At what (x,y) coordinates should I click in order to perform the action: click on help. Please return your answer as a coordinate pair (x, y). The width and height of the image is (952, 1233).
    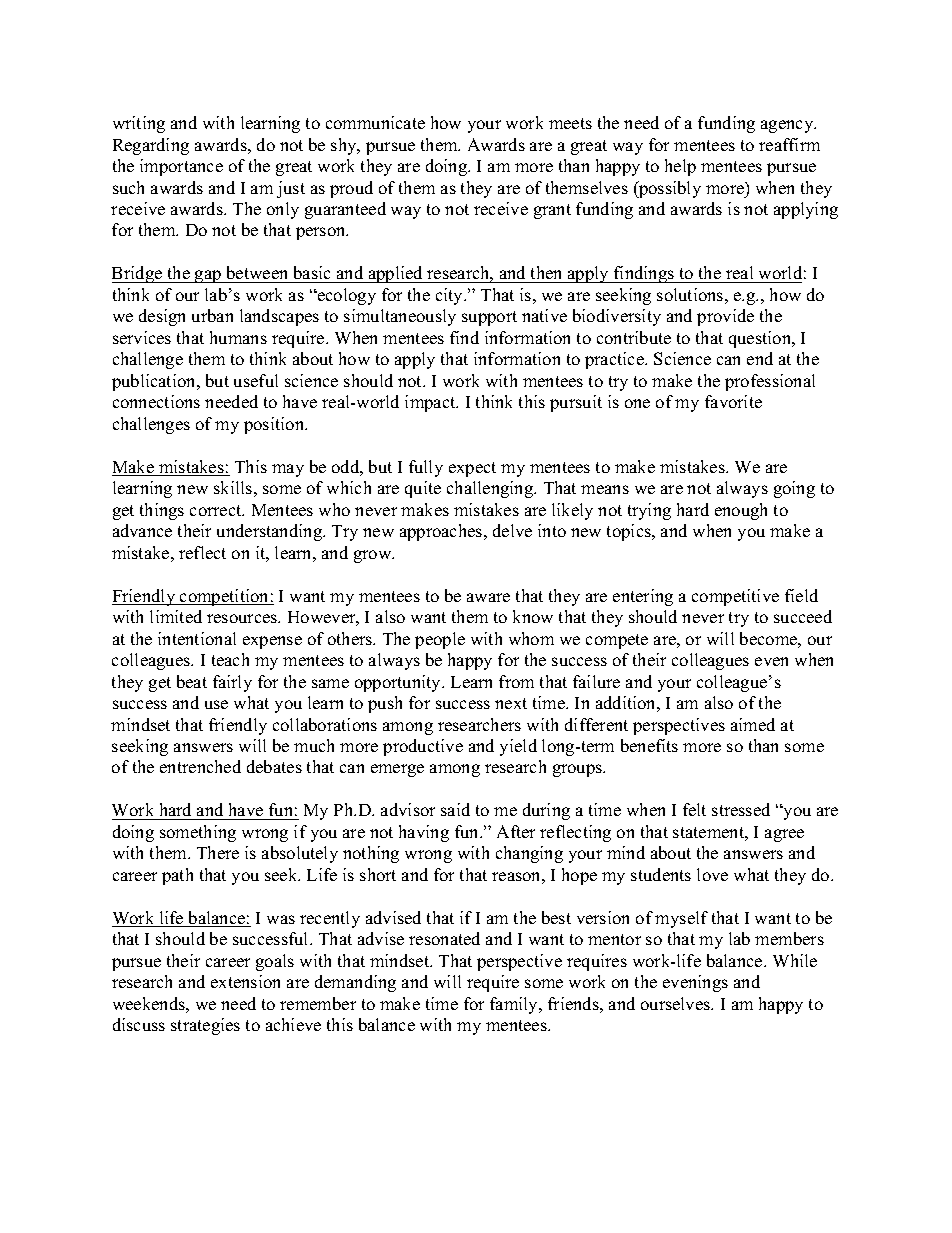
    Looking at the image, I should click on (680, 167).
